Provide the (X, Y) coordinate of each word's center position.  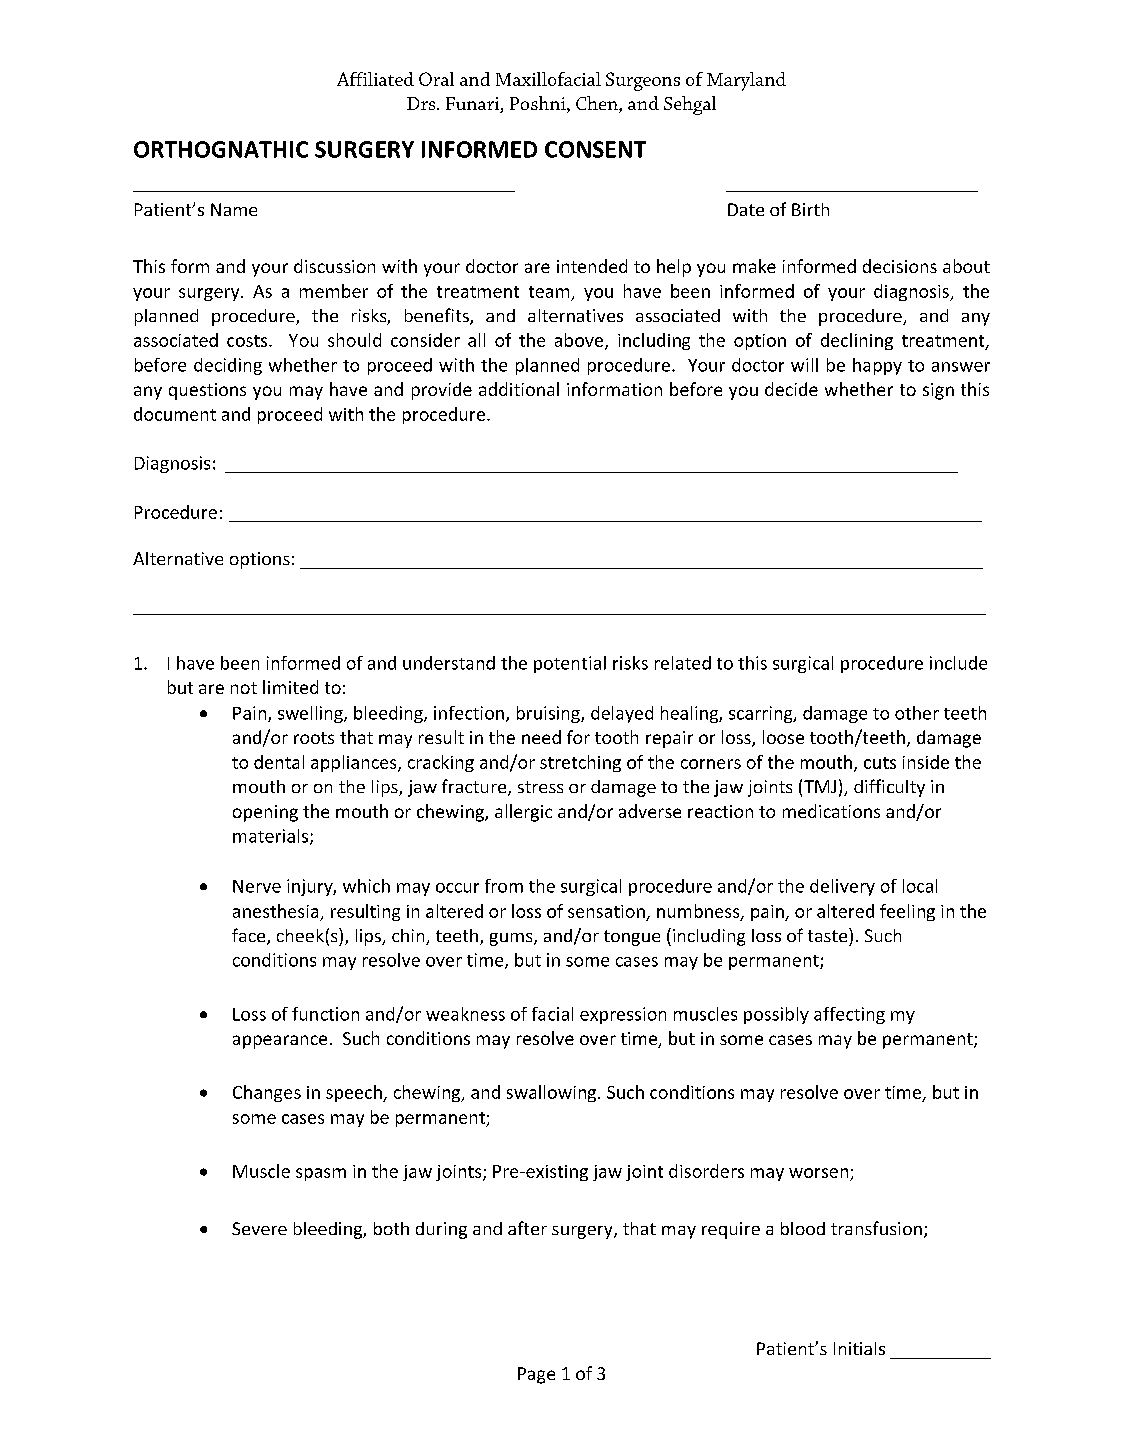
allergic (523, 813)
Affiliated (375, 79)
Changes (267, 1093)
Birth (810, 209)
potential (570, 664)
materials (270, 836)
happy (877, 366)
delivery (842, 887)
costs (248, 341)
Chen (598, 104)
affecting (849, 1015)
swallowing (551, 1093)
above (580, 341)
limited (290, 687)
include (958, 663)
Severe (259, 1228)
